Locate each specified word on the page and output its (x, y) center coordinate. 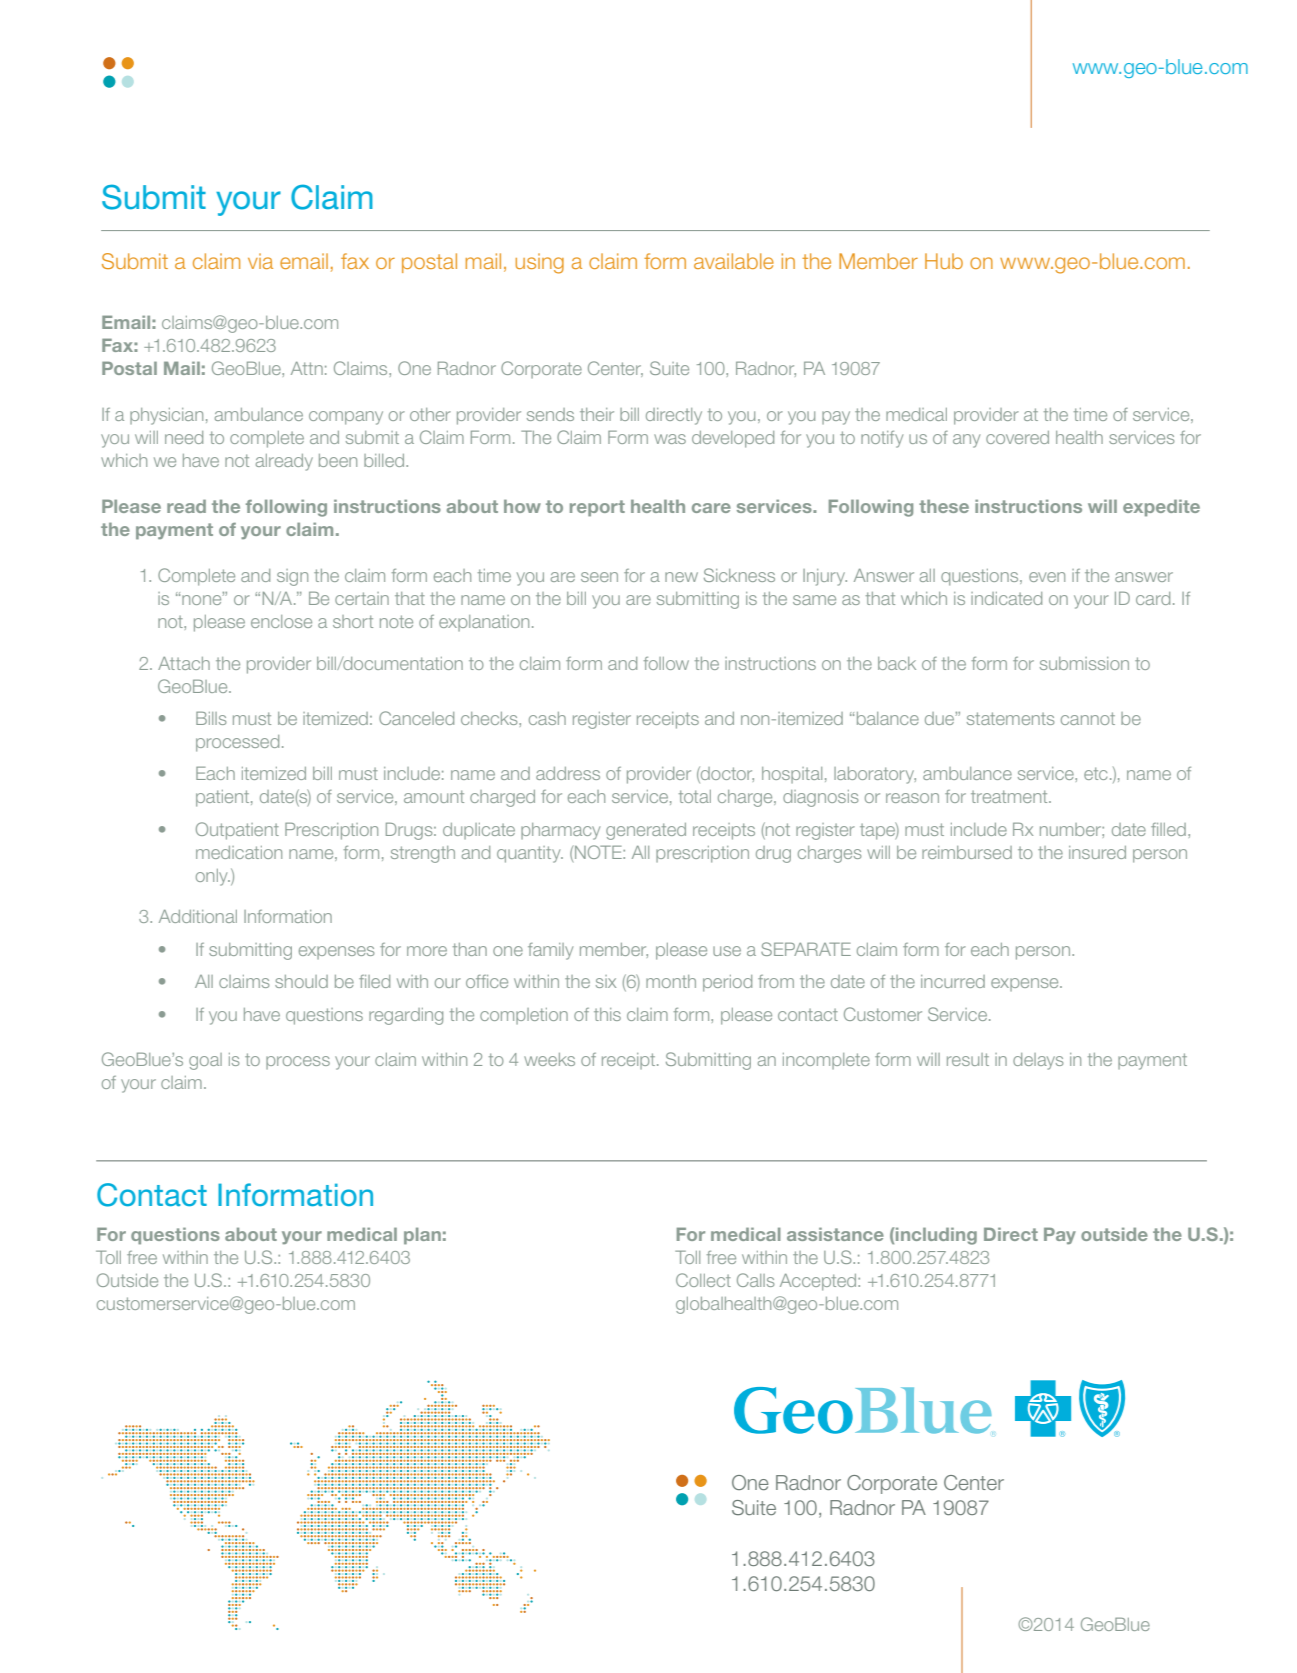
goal (205, 1061)
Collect (703, 1280)
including (936, 1236)
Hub (944, 261)
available (734, 261)
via (260, 261)
